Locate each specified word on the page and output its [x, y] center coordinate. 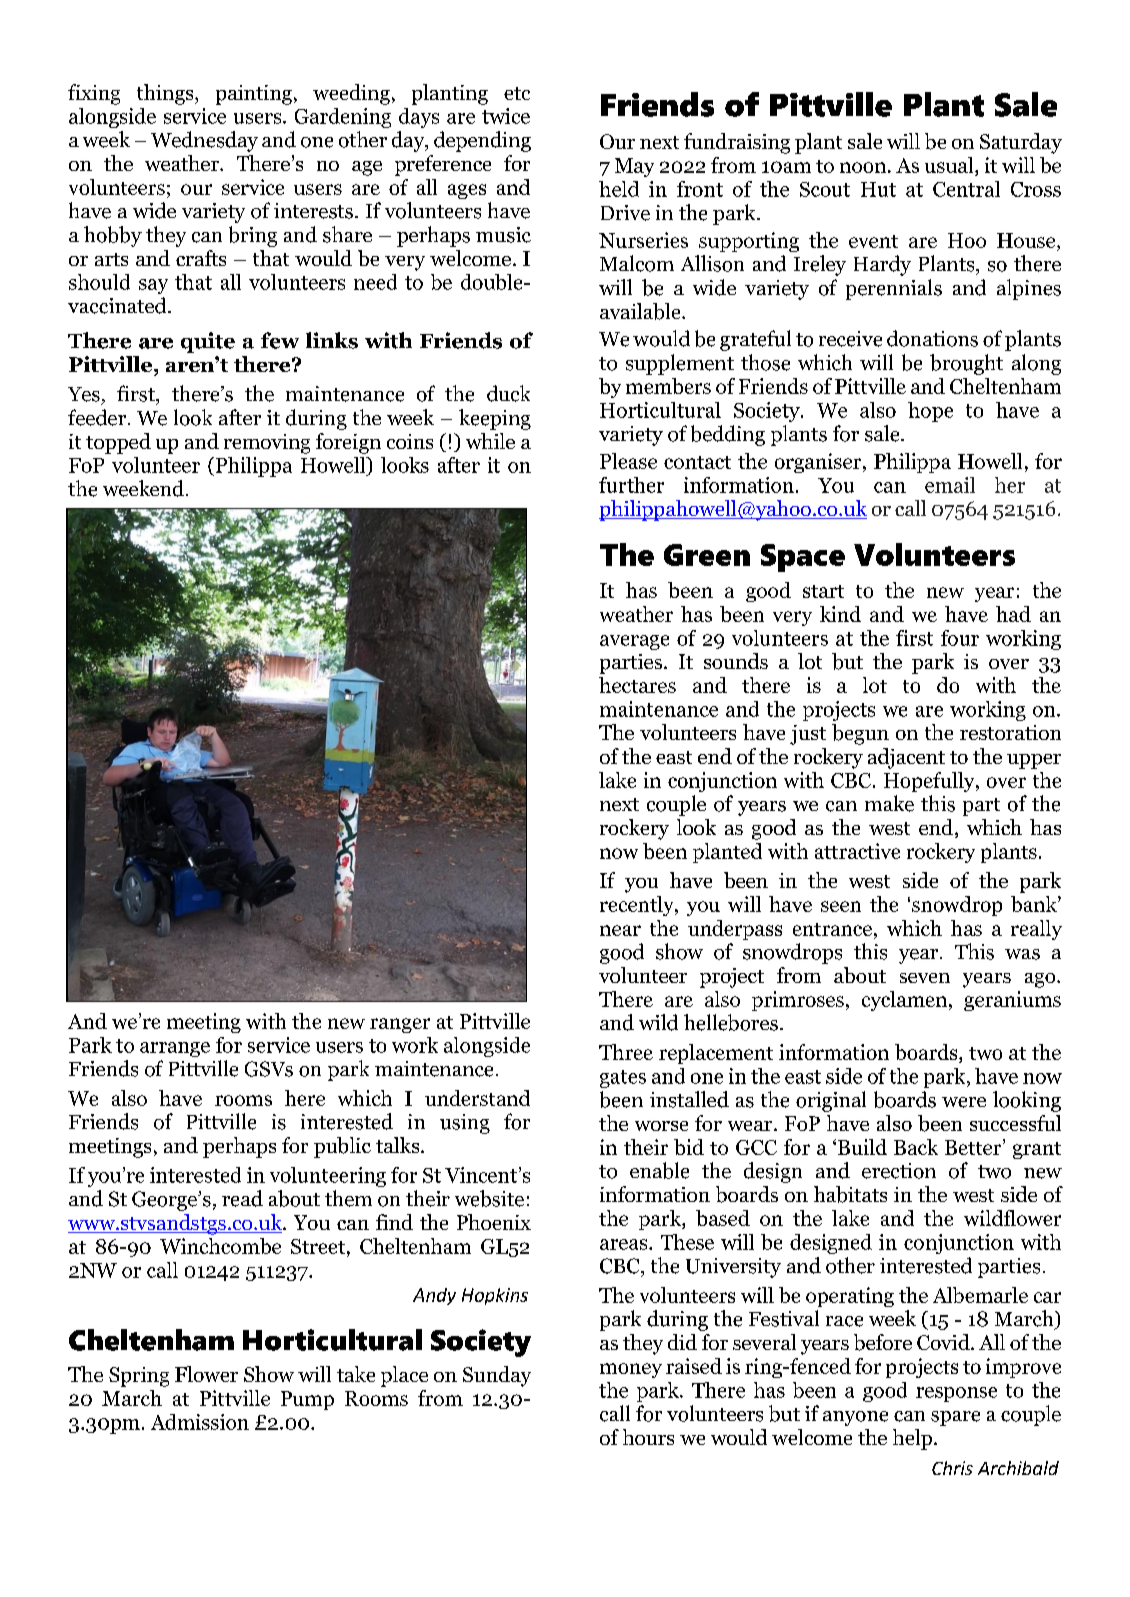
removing [267, 444]
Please [628, 461]
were [964, 1102]
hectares [637, 685]
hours [648, 1437]
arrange [175, 1049]
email [950, 485]
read [242, 1198]
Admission [200, 1422]
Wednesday [204, 141]
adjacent [906, 758]
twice [506, 116]
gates [623, 1079]
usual [950, 166]
